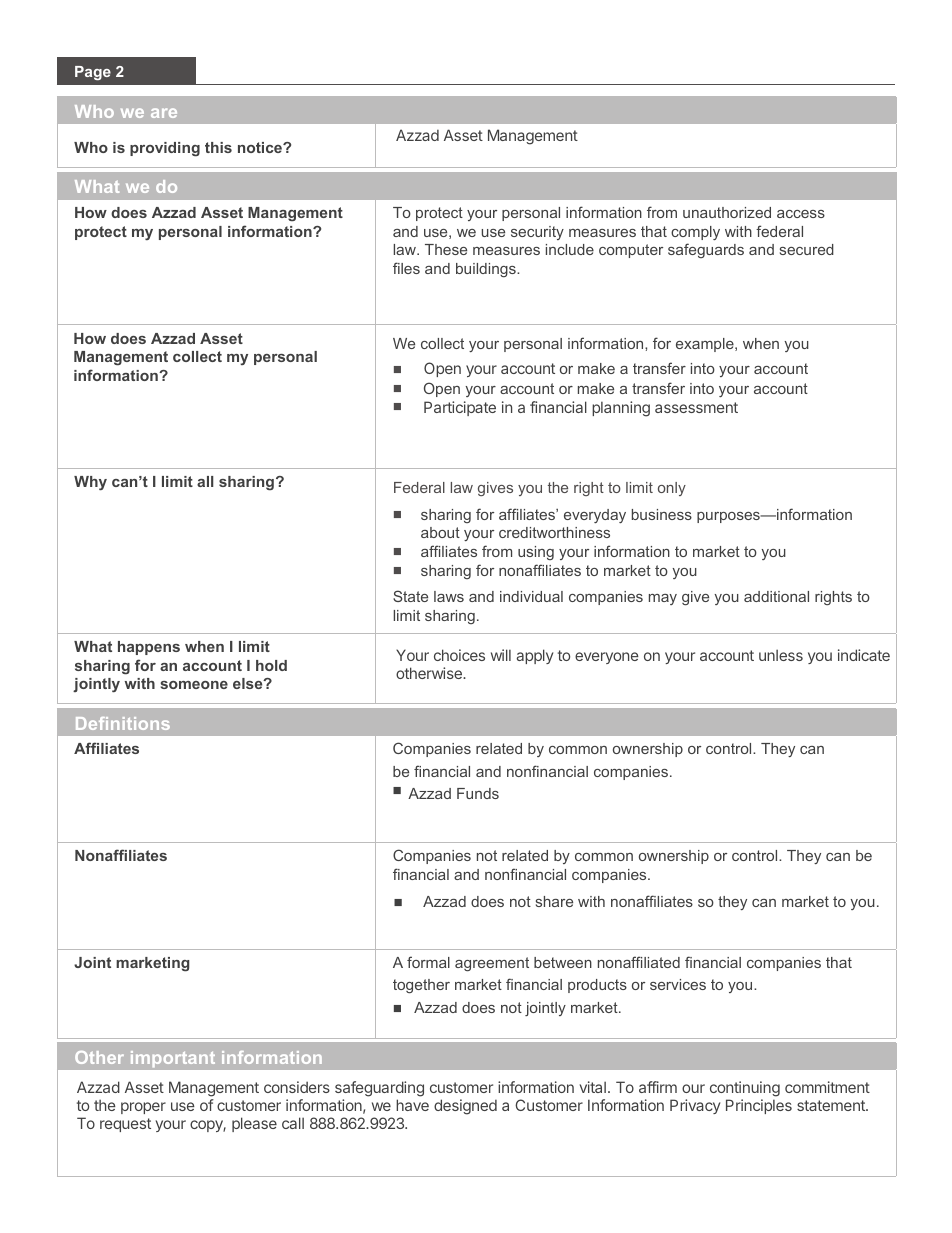 The height and width of the image is (1233, 952). Describe the element at coordinates (194, 685) in the image. I see `someone` at that location.
